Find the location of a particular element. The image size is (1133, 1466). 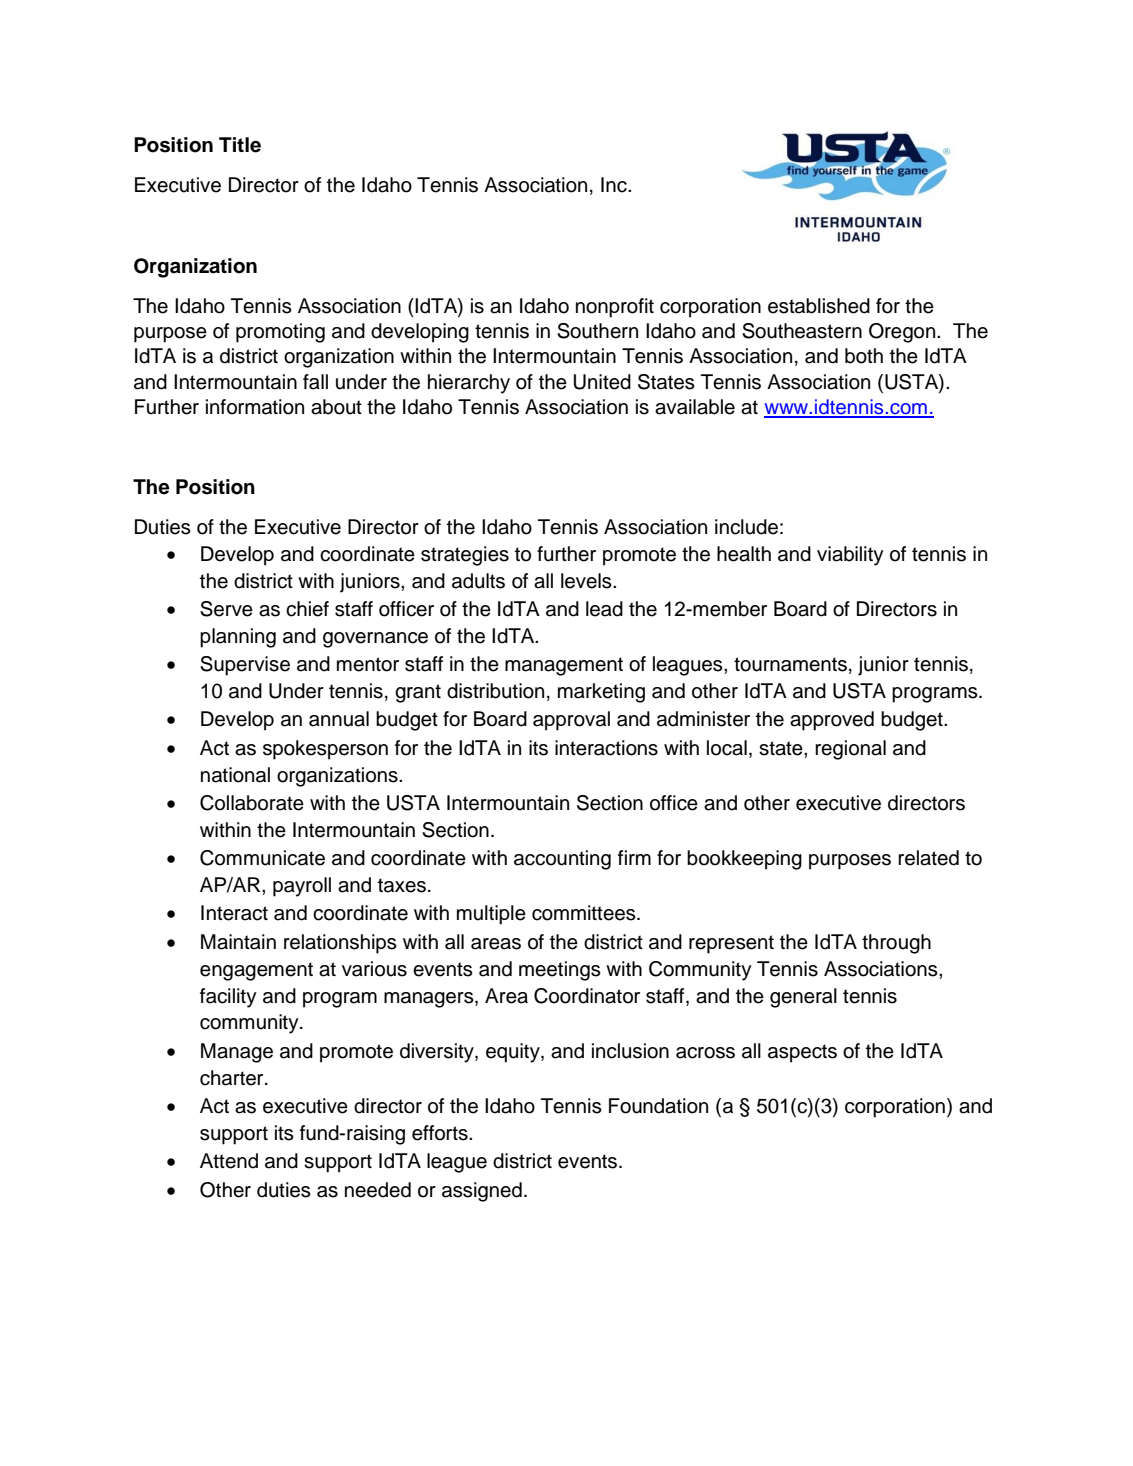

Title is located at coordinates (240, 145).
